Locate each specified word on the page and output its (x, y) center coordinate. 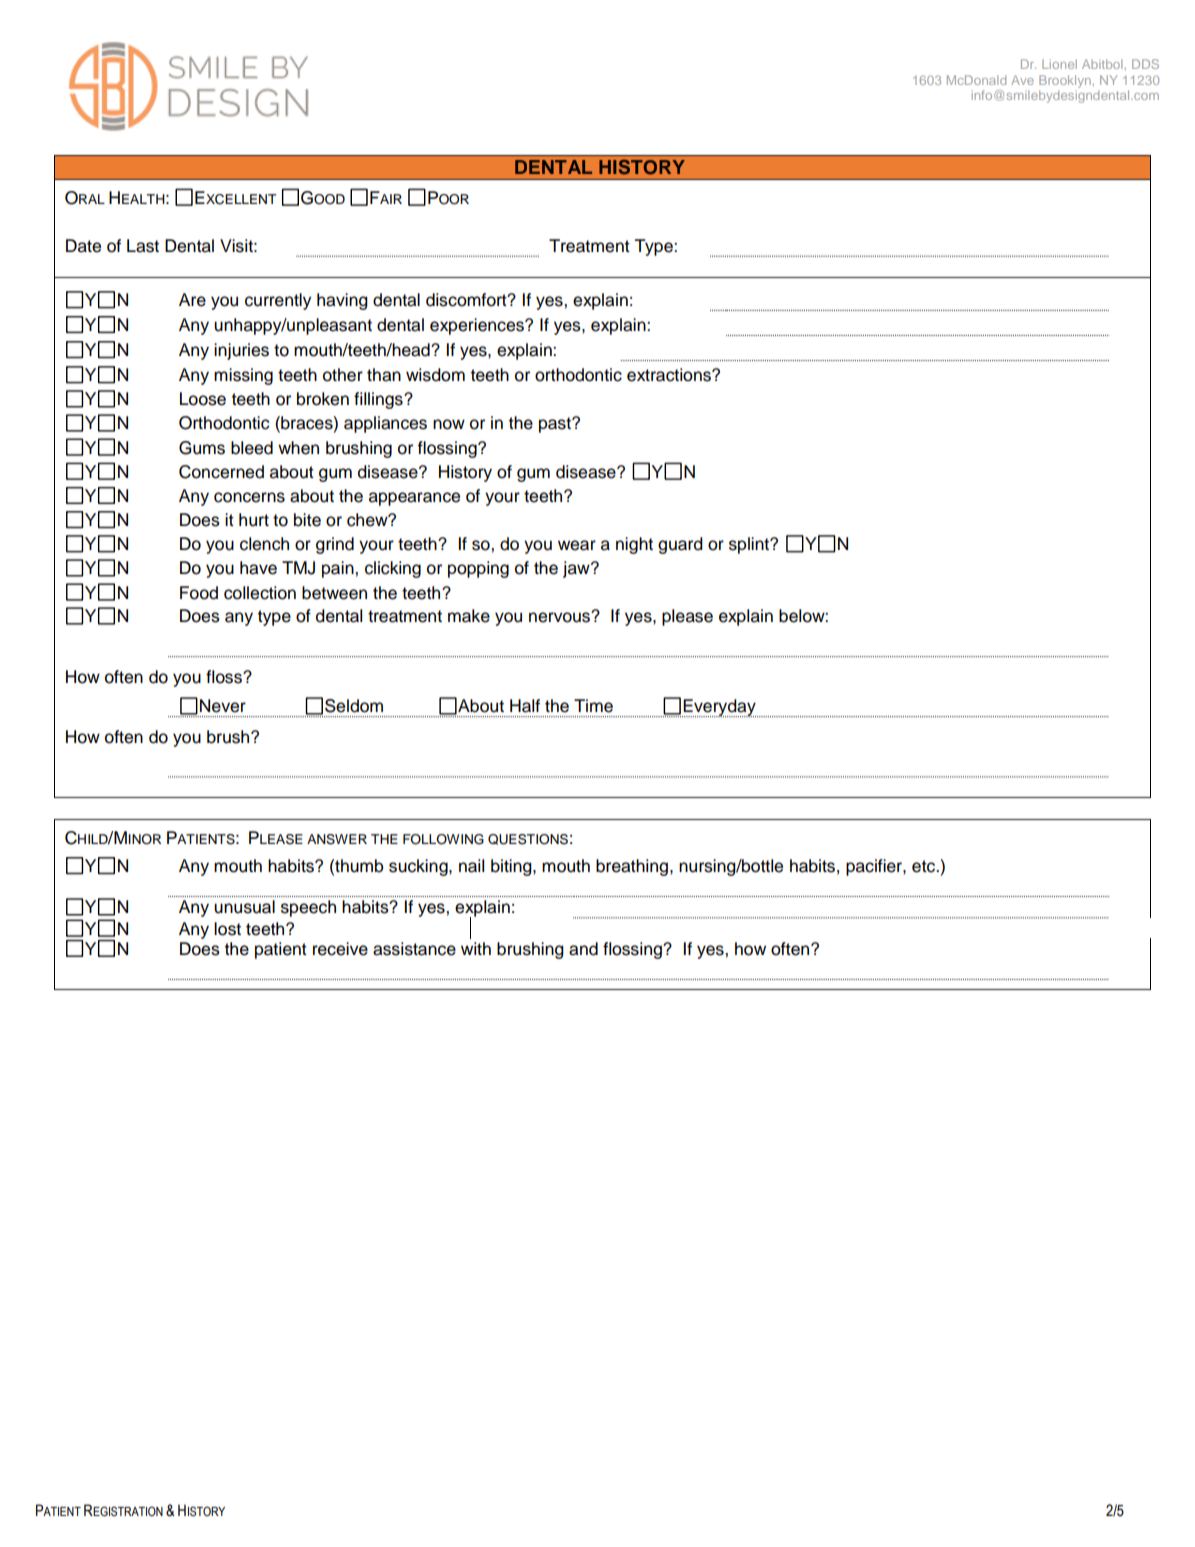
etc (924, 866)
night (634, 545)
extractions (670, 375)
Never (223, 706)
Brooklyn (1065, 81)
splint (750, 545)
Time (593, 706)
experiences (478, 326)
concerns (249, 497)
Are (192, 300)
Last (143, 246)
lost (227, 929)
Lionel (1059, 64)
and (583, 949)
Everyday (720, 708)
